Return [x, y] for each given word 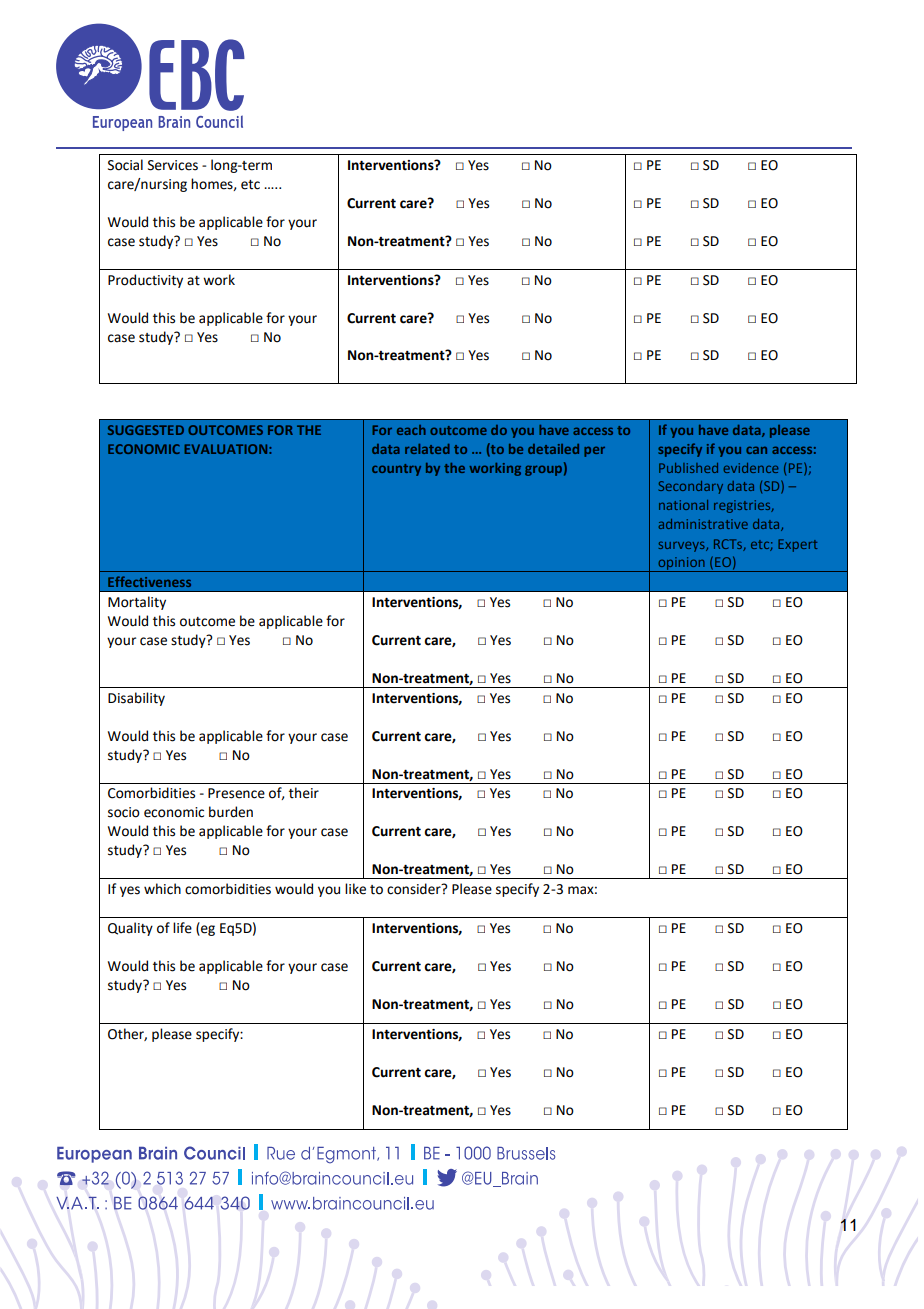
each [411, 430]
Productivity [145, 281]
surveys [683, 546]
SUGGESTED [146, 430]
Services [173, 165]
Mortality [137, 603]
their [304, 793]
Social [125, 165]
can [756, 450]
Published [688, 468]
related [427, 449]
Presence [236, 793]
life [182, 928]
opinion [681, 564]
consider [415, 889]
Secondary [691, 487]
